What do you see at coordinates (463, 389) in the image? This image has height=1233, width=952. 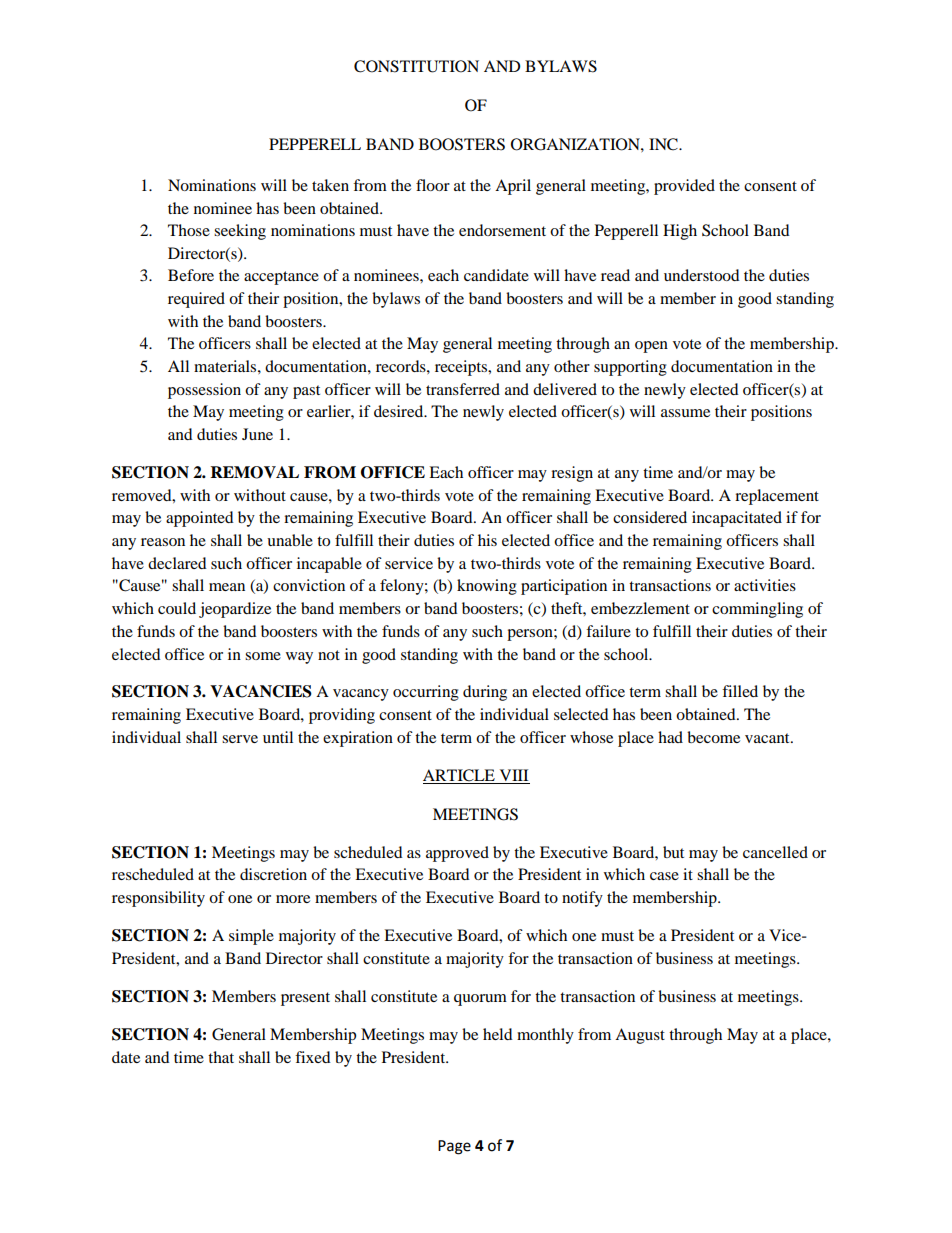 I see `transferred` at bounding box center [463, 389].
